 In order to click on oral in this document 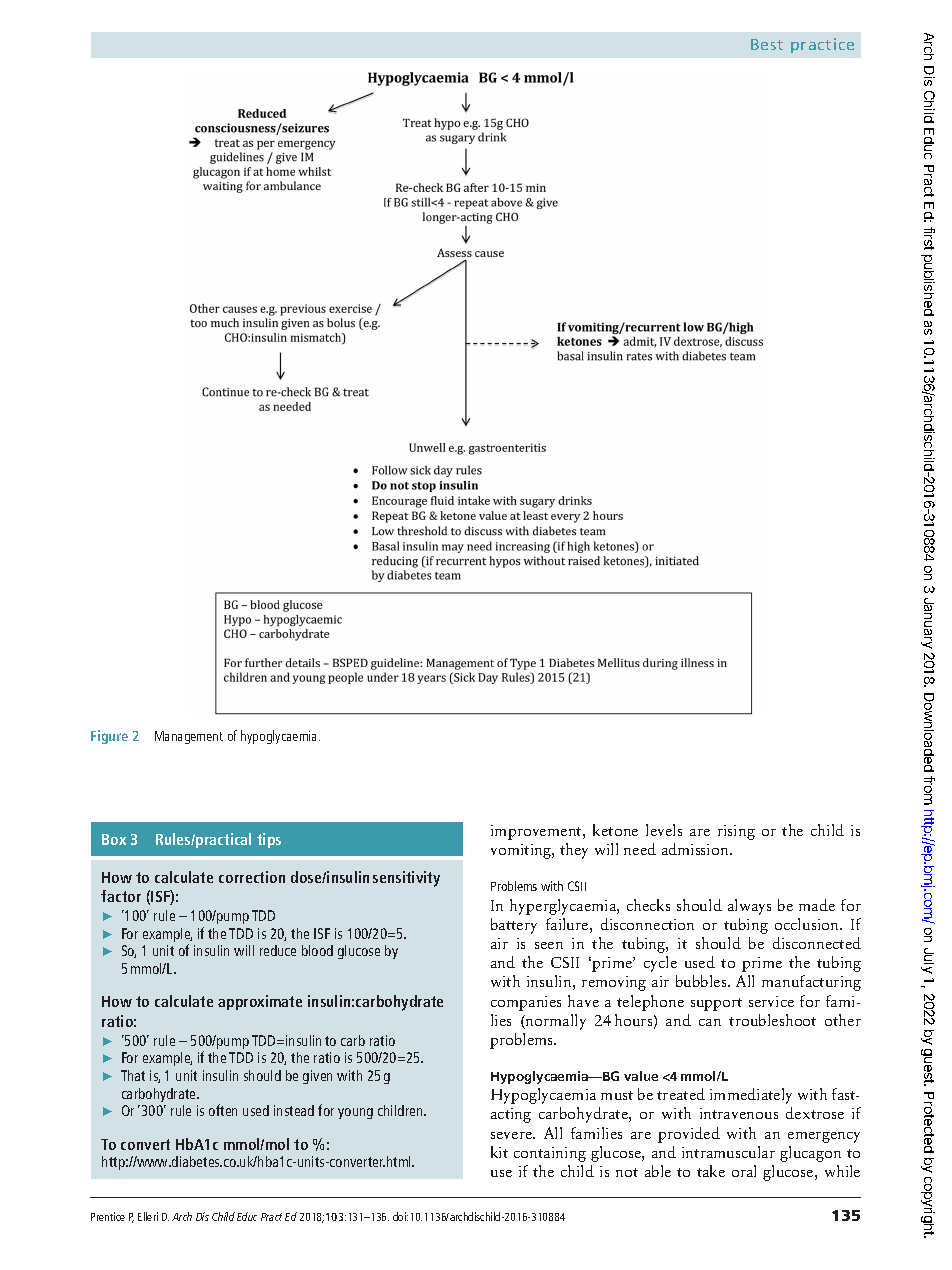, I will do `click(744, 1171)`.
